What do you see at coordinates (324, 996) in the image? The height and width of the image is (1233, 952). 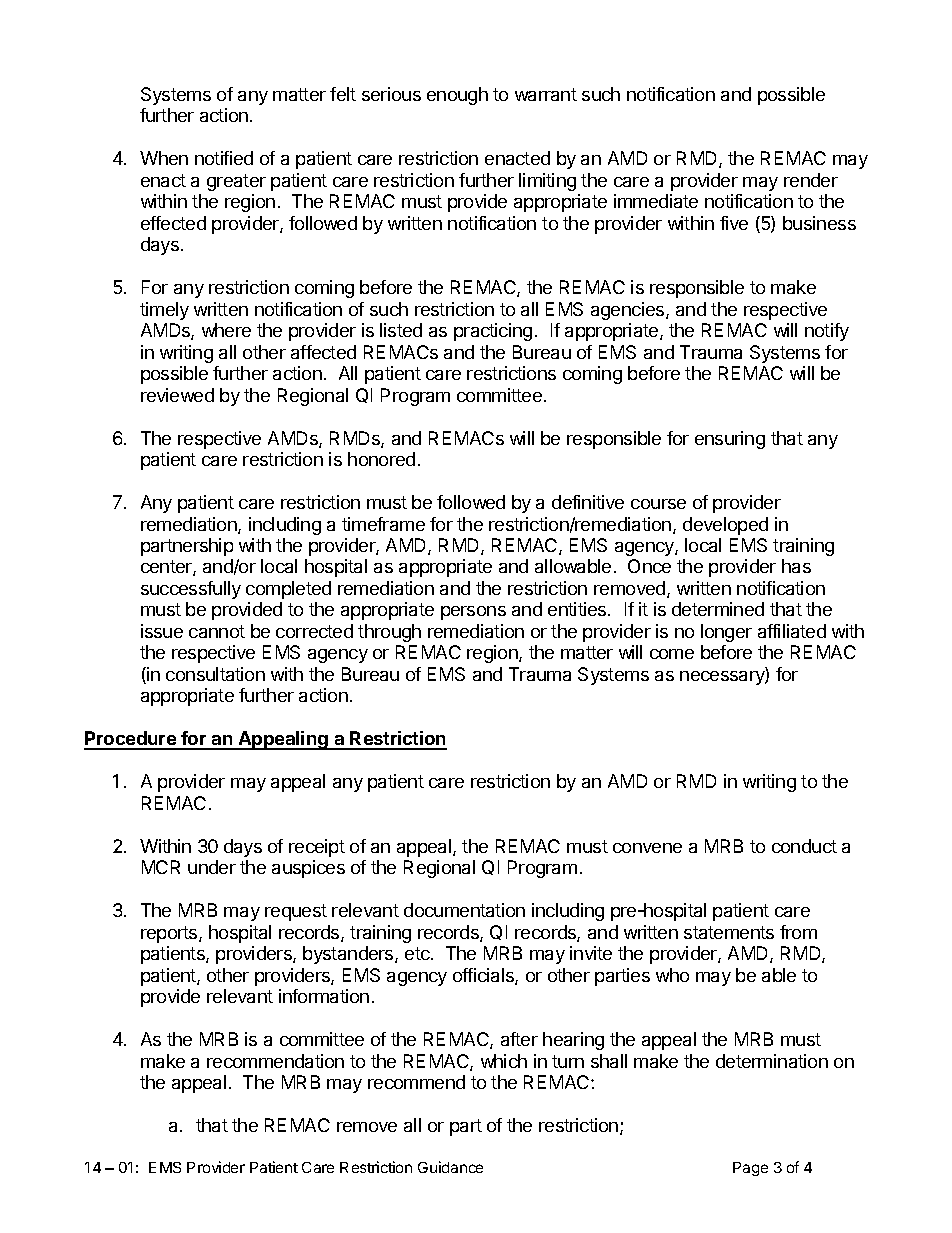 I see `information` at bounding box center [324, 996].
